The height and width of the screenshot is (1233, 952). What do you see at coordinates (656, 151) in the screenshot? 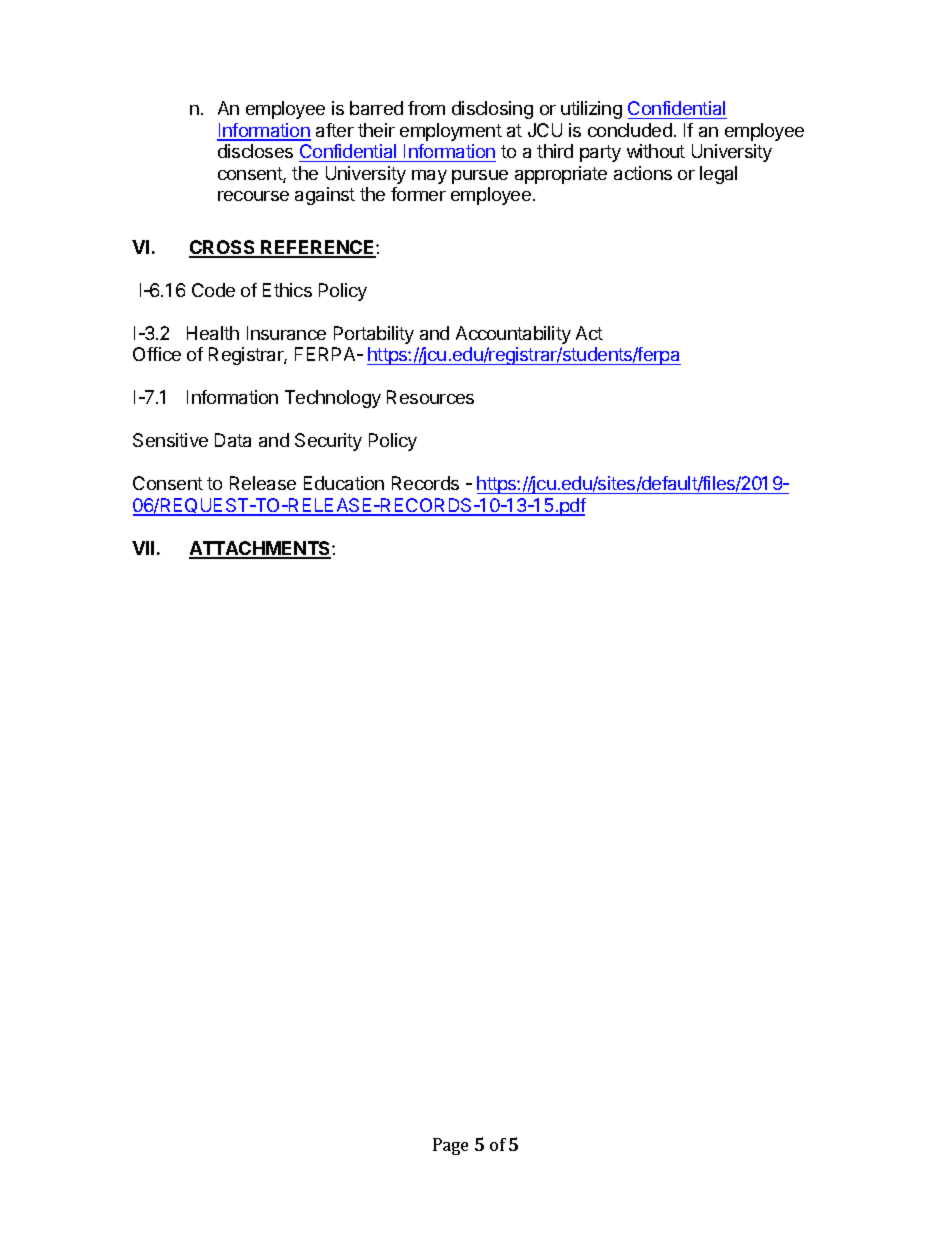
I see `without` at bounding box center [656, 151].
